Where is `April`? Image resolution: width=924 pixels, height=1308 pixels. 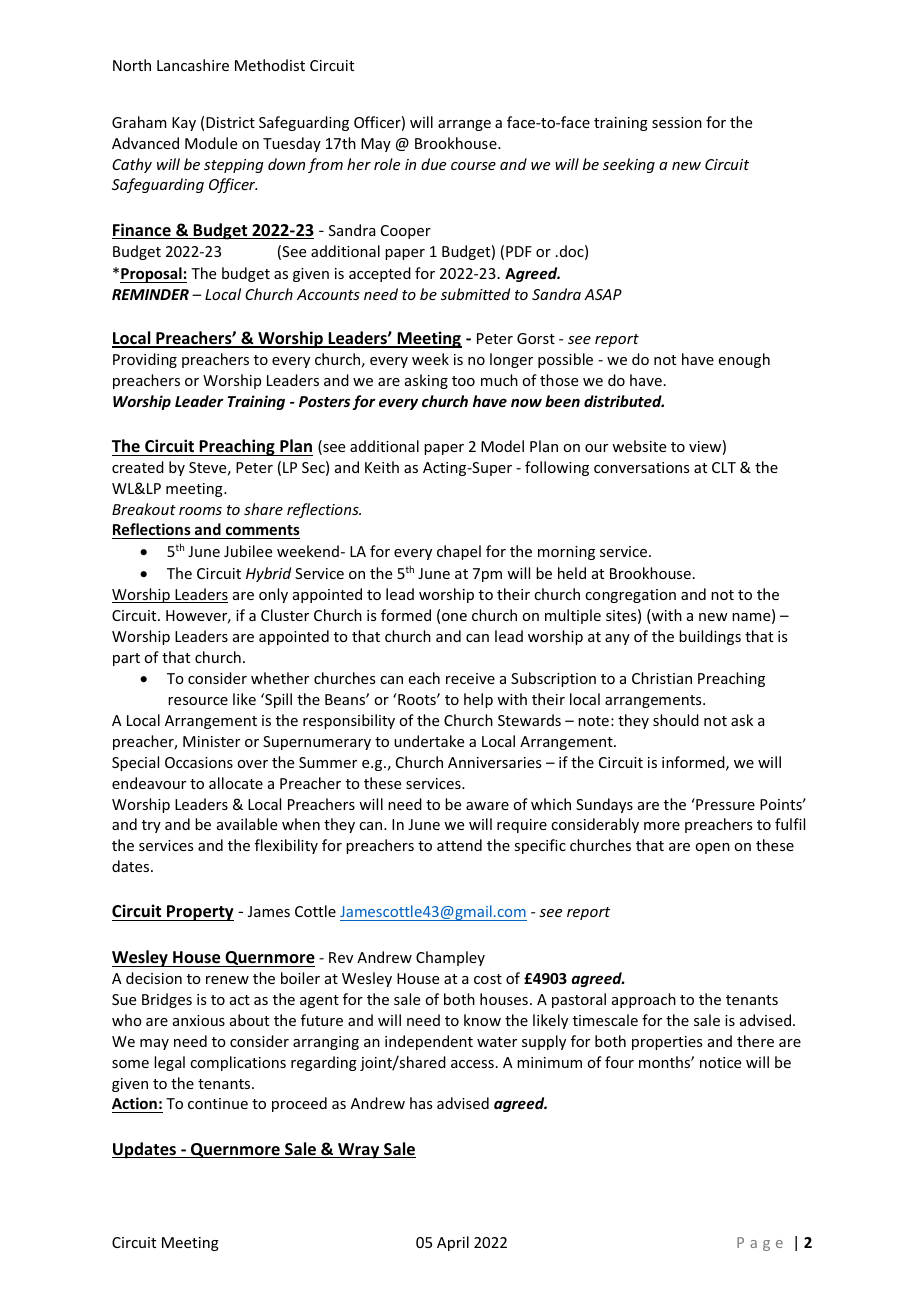 April is located at coordinates (453, 1243).
